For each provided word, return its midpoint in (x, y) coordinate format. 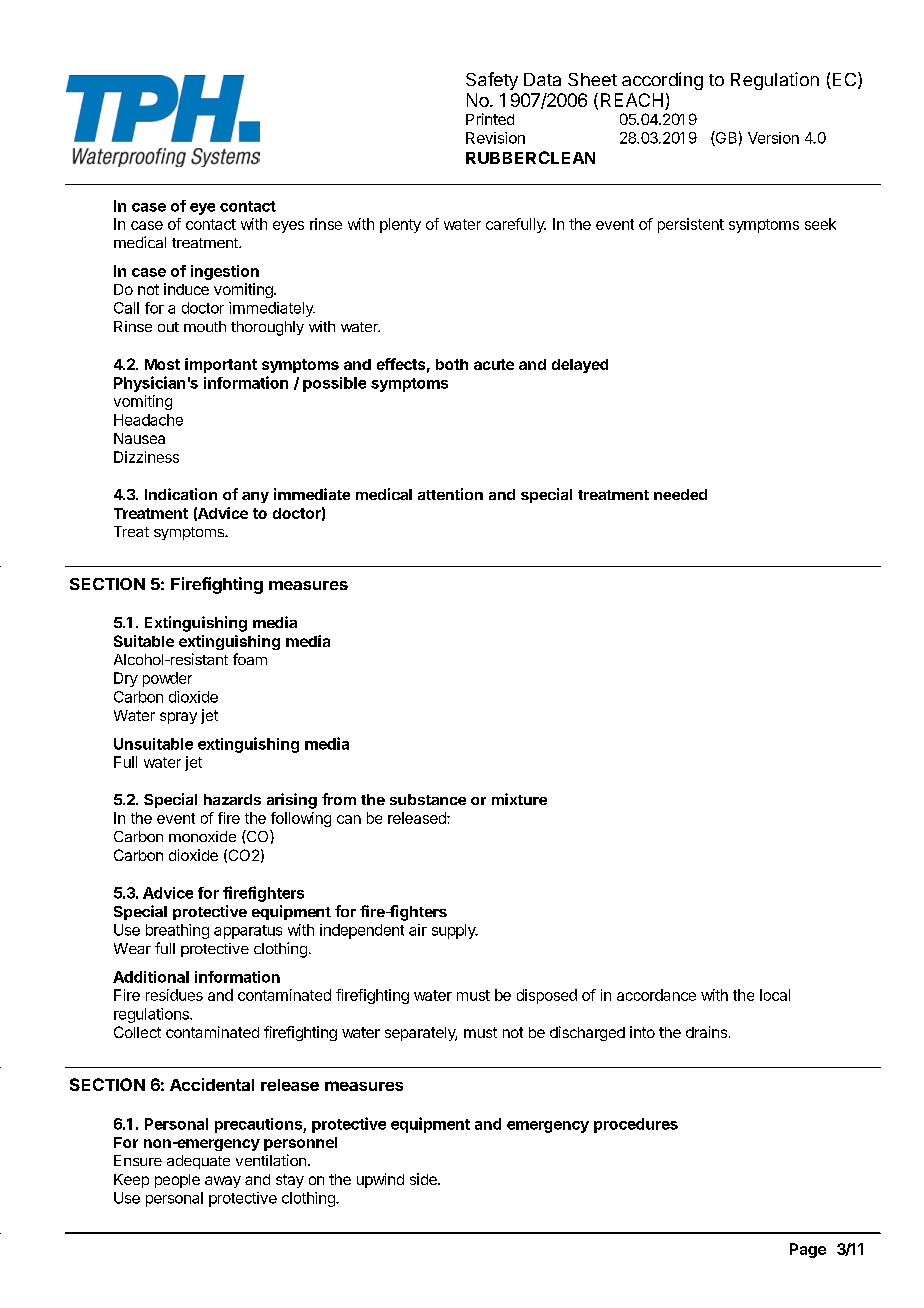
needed (680, 494)
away (223, 1182)
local (775, 995)
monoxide (202, 836)
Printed (490, 119)
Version (773, 138)
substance (428, 799)
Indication (181, 494)
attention (450, 494)
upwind (380, 1180)
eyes (288, 227)
